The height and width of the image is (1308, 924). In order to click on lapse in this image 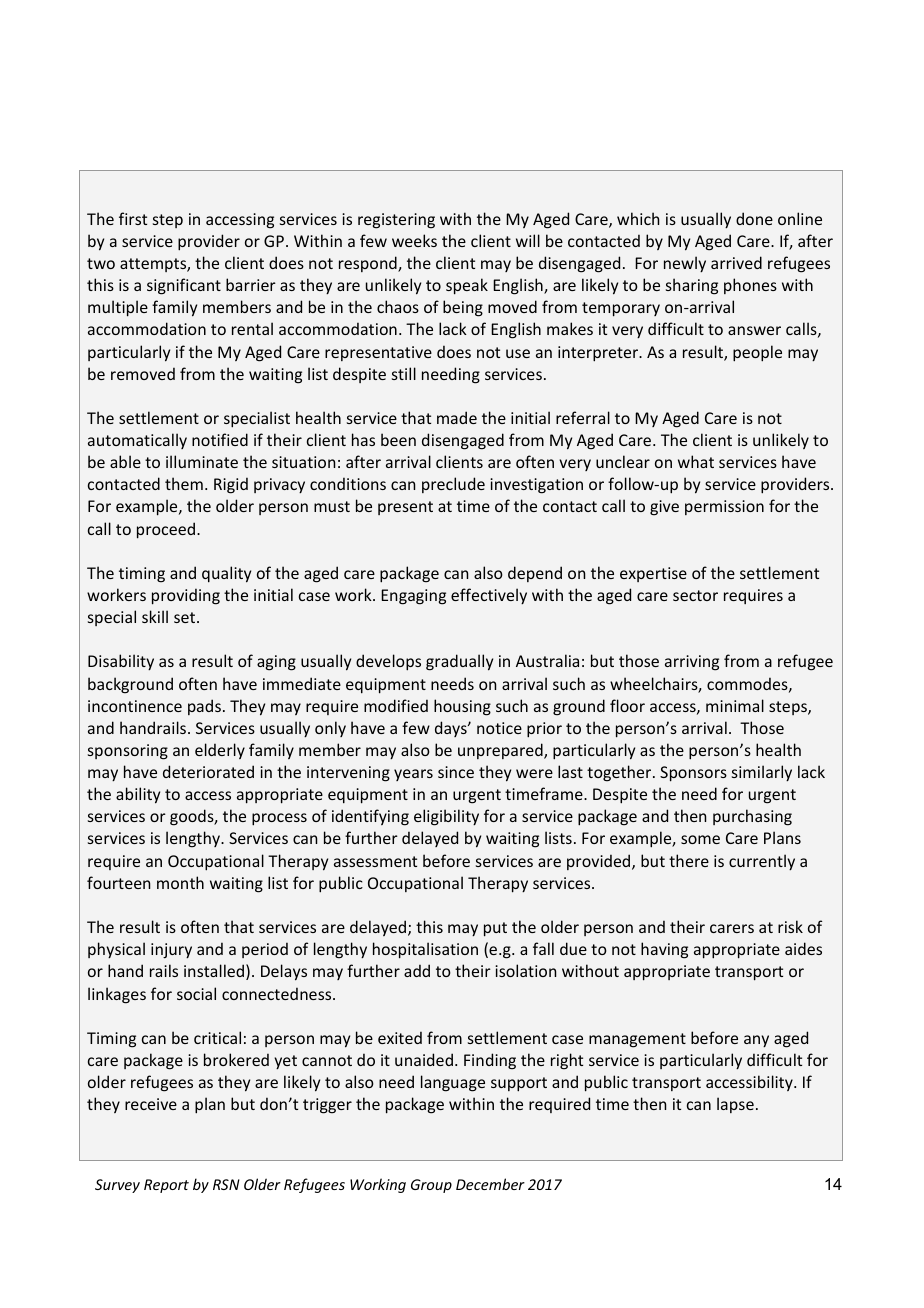, I will do `click(735, 1105)`.
